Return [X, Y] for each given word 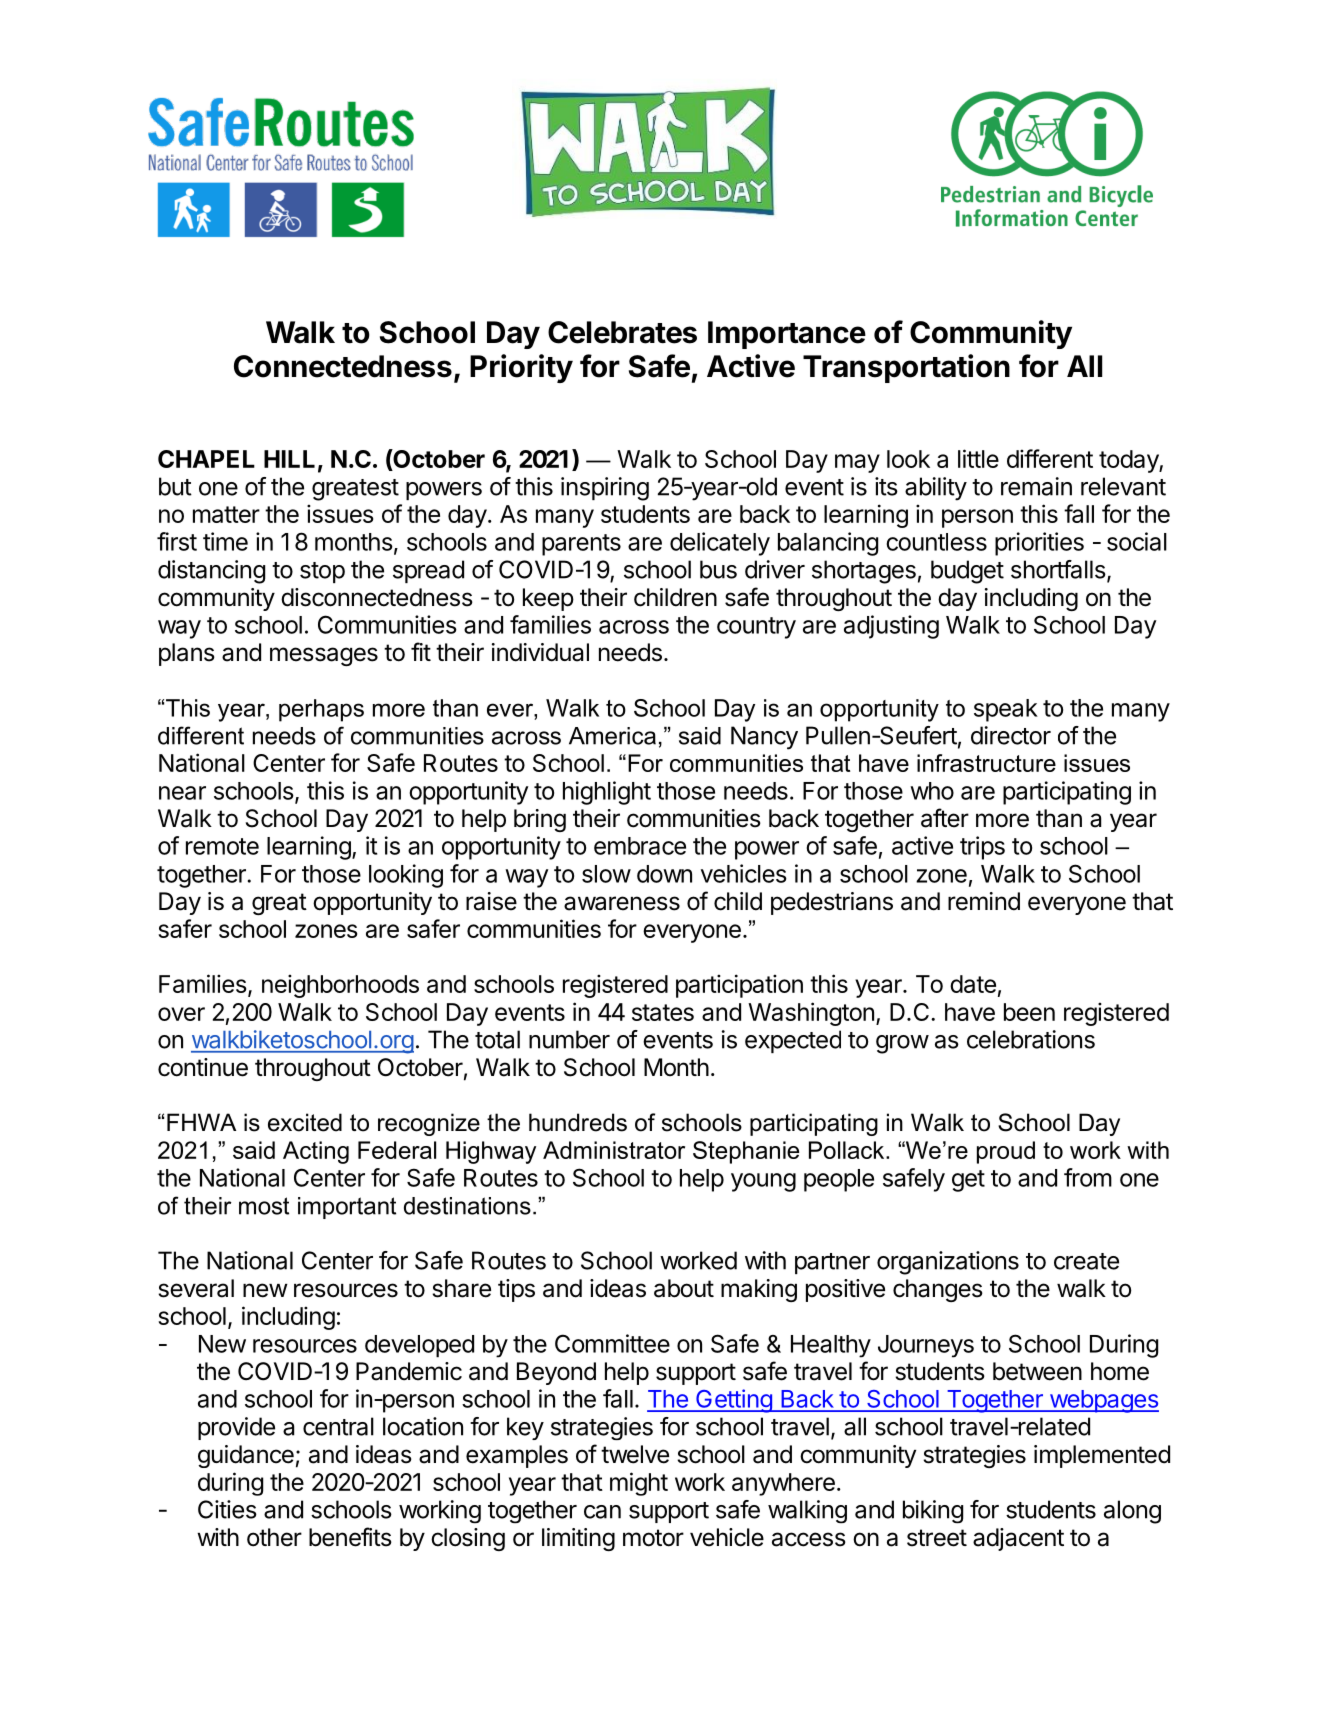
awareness [622, 903]
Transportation [906, 368]
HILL [289, 459]
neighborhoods [340, 986]
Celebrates [622, 332]
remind [984, 901]
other [274, 1537]
